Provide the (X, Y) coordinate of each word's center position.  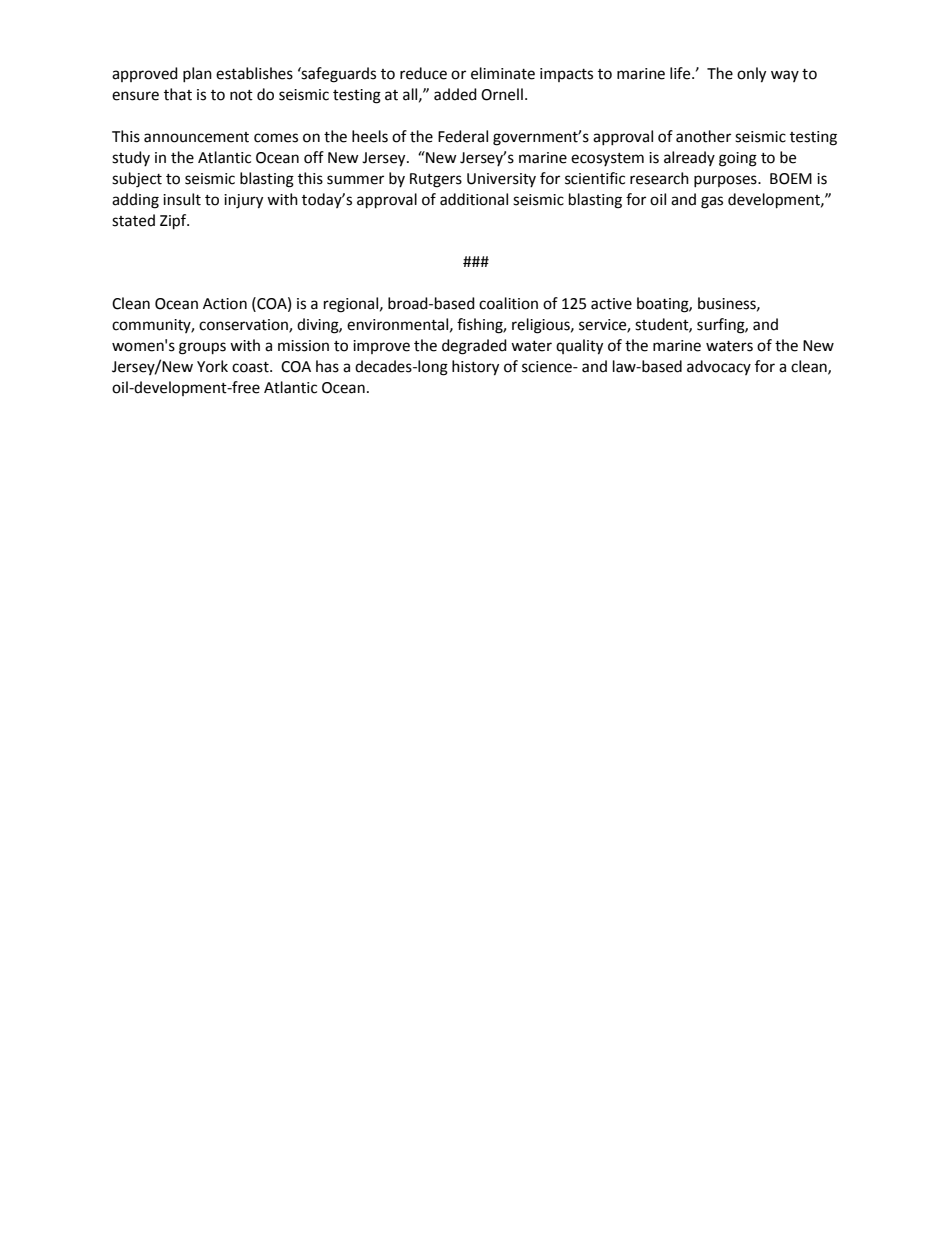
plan (197, 74)
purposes (726, 181)
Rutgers (436, 180)
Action (225, 304)
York (212, 366)
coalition (508, 303)
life (681, 73)
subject (137, 180)
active (611, 304)
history (475, 368)
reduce (423, 73)
